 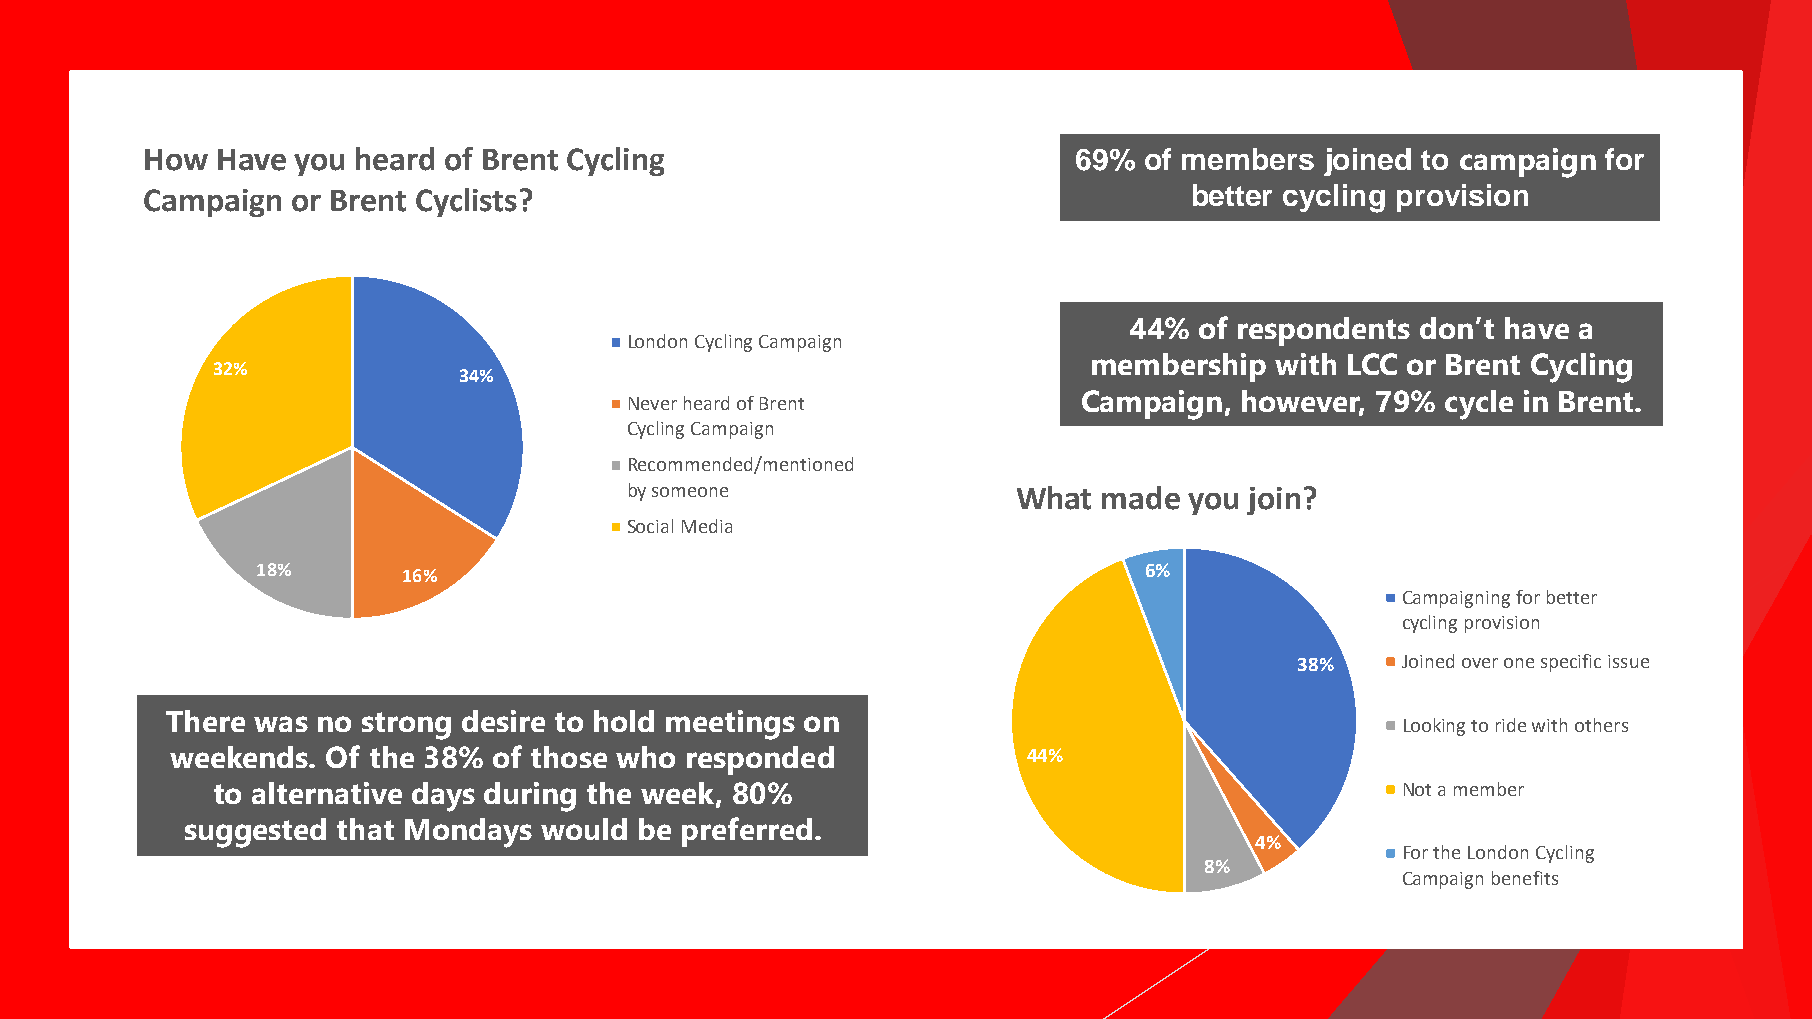 I want to click on Media, so click(x=707, y=526).
